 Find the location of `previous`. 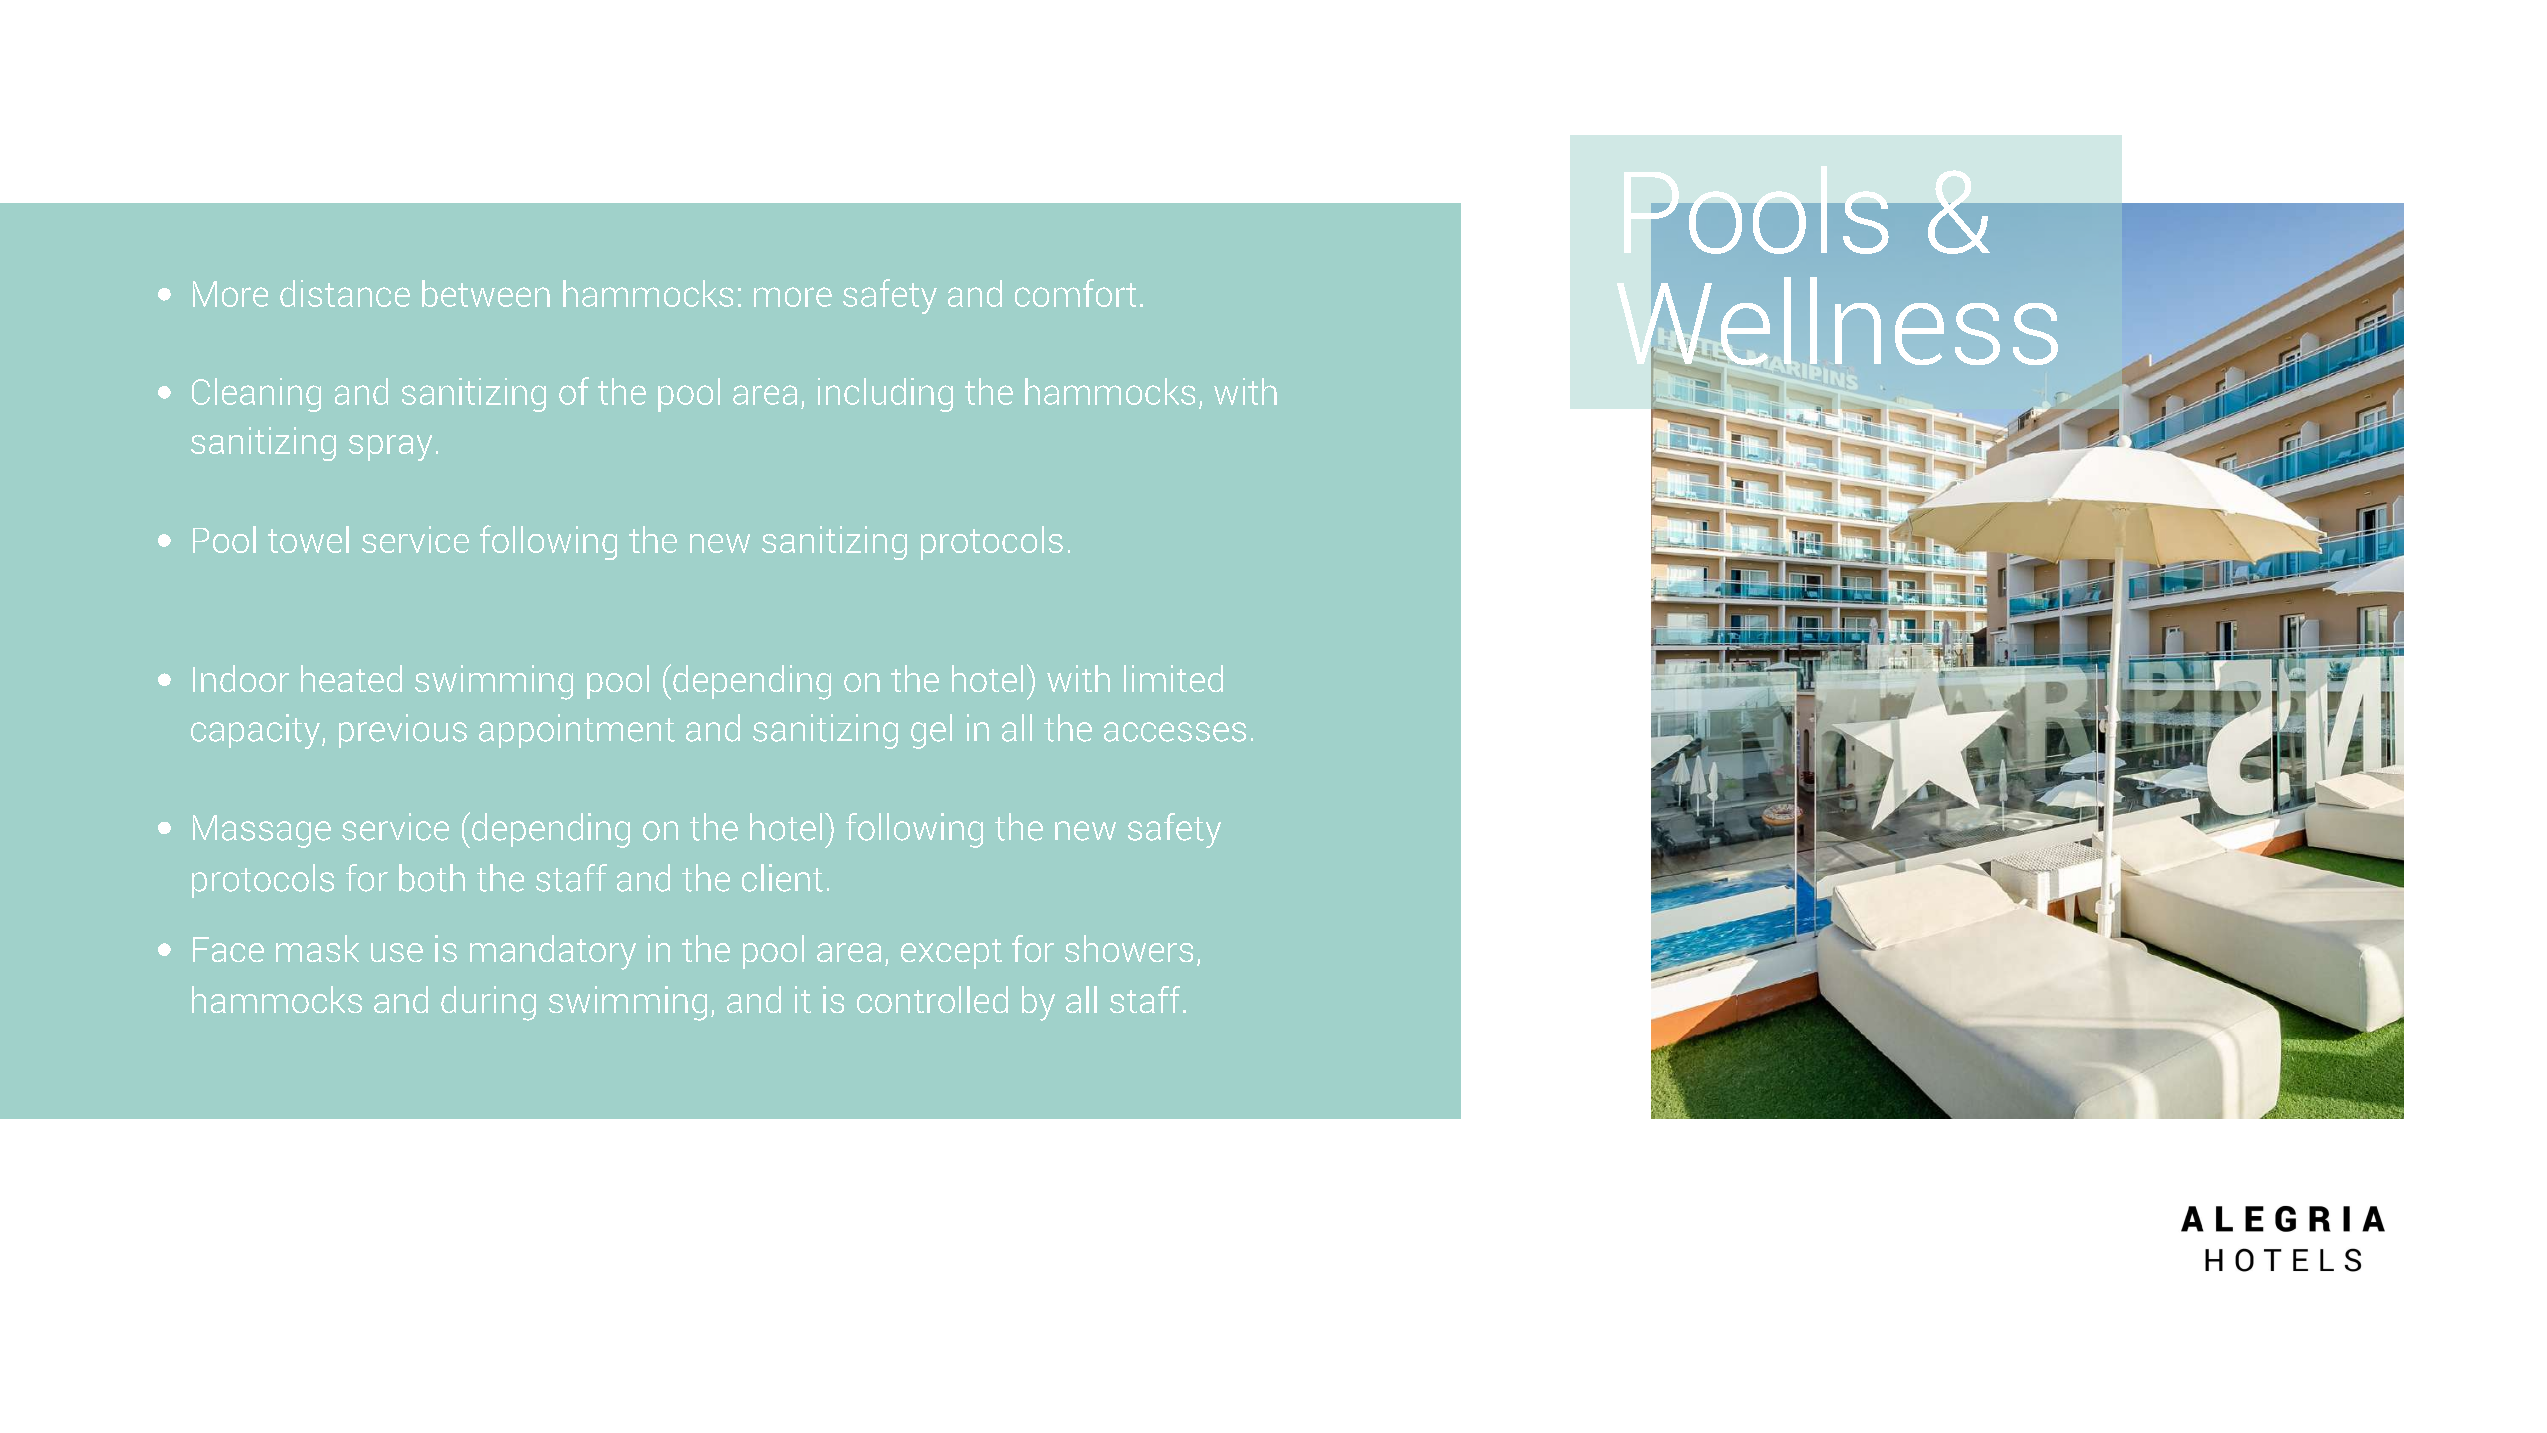

previous is located at coordinates (403, 731).
